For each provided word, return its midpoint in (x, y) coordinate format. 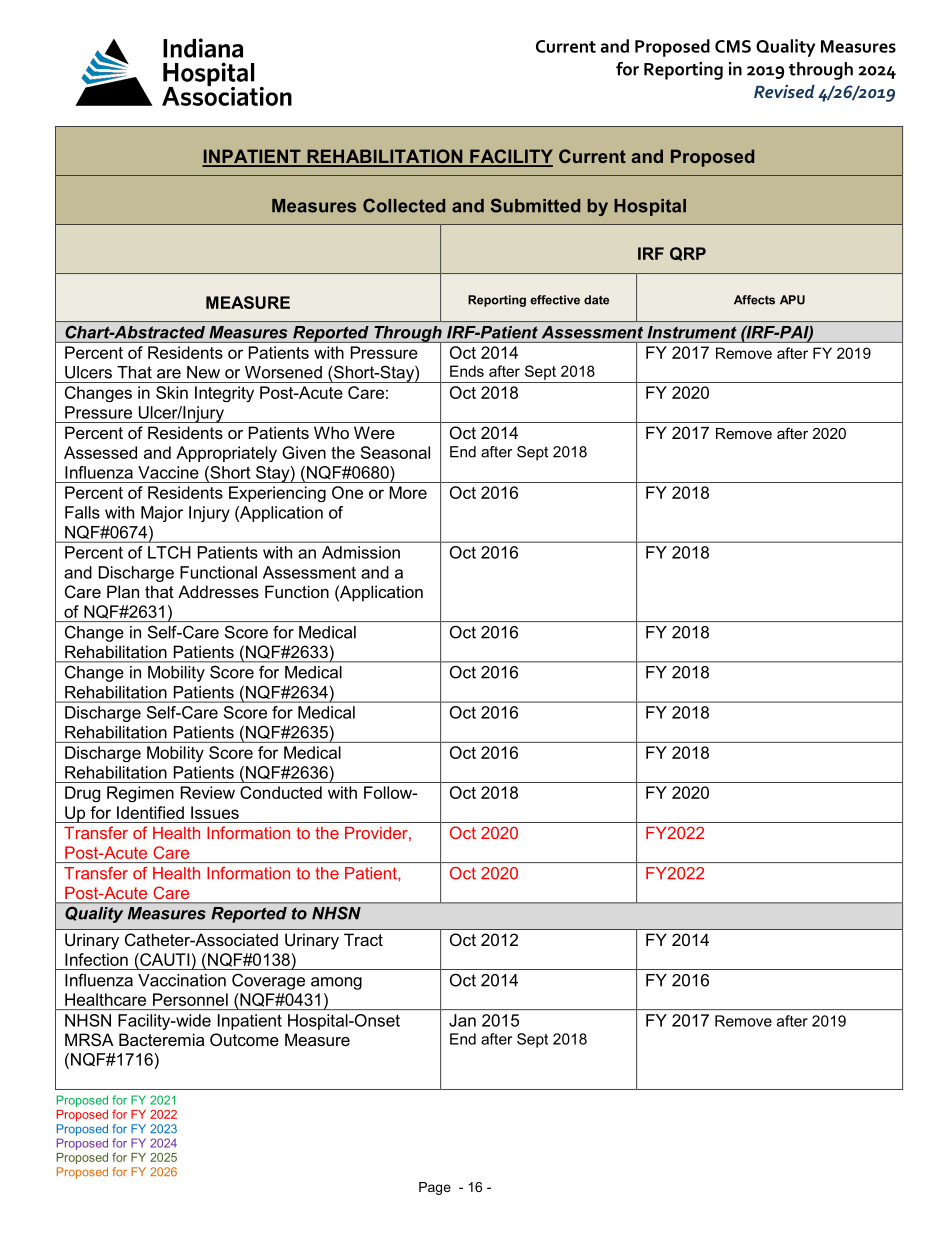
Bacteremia (161, 1039)
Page (435, 1188)
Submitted (535, 205)
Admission (361, 552)
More (408, 492)
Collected (404, 205)
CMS (733, 46)
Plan (123, 591)
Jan (462, 1020)
